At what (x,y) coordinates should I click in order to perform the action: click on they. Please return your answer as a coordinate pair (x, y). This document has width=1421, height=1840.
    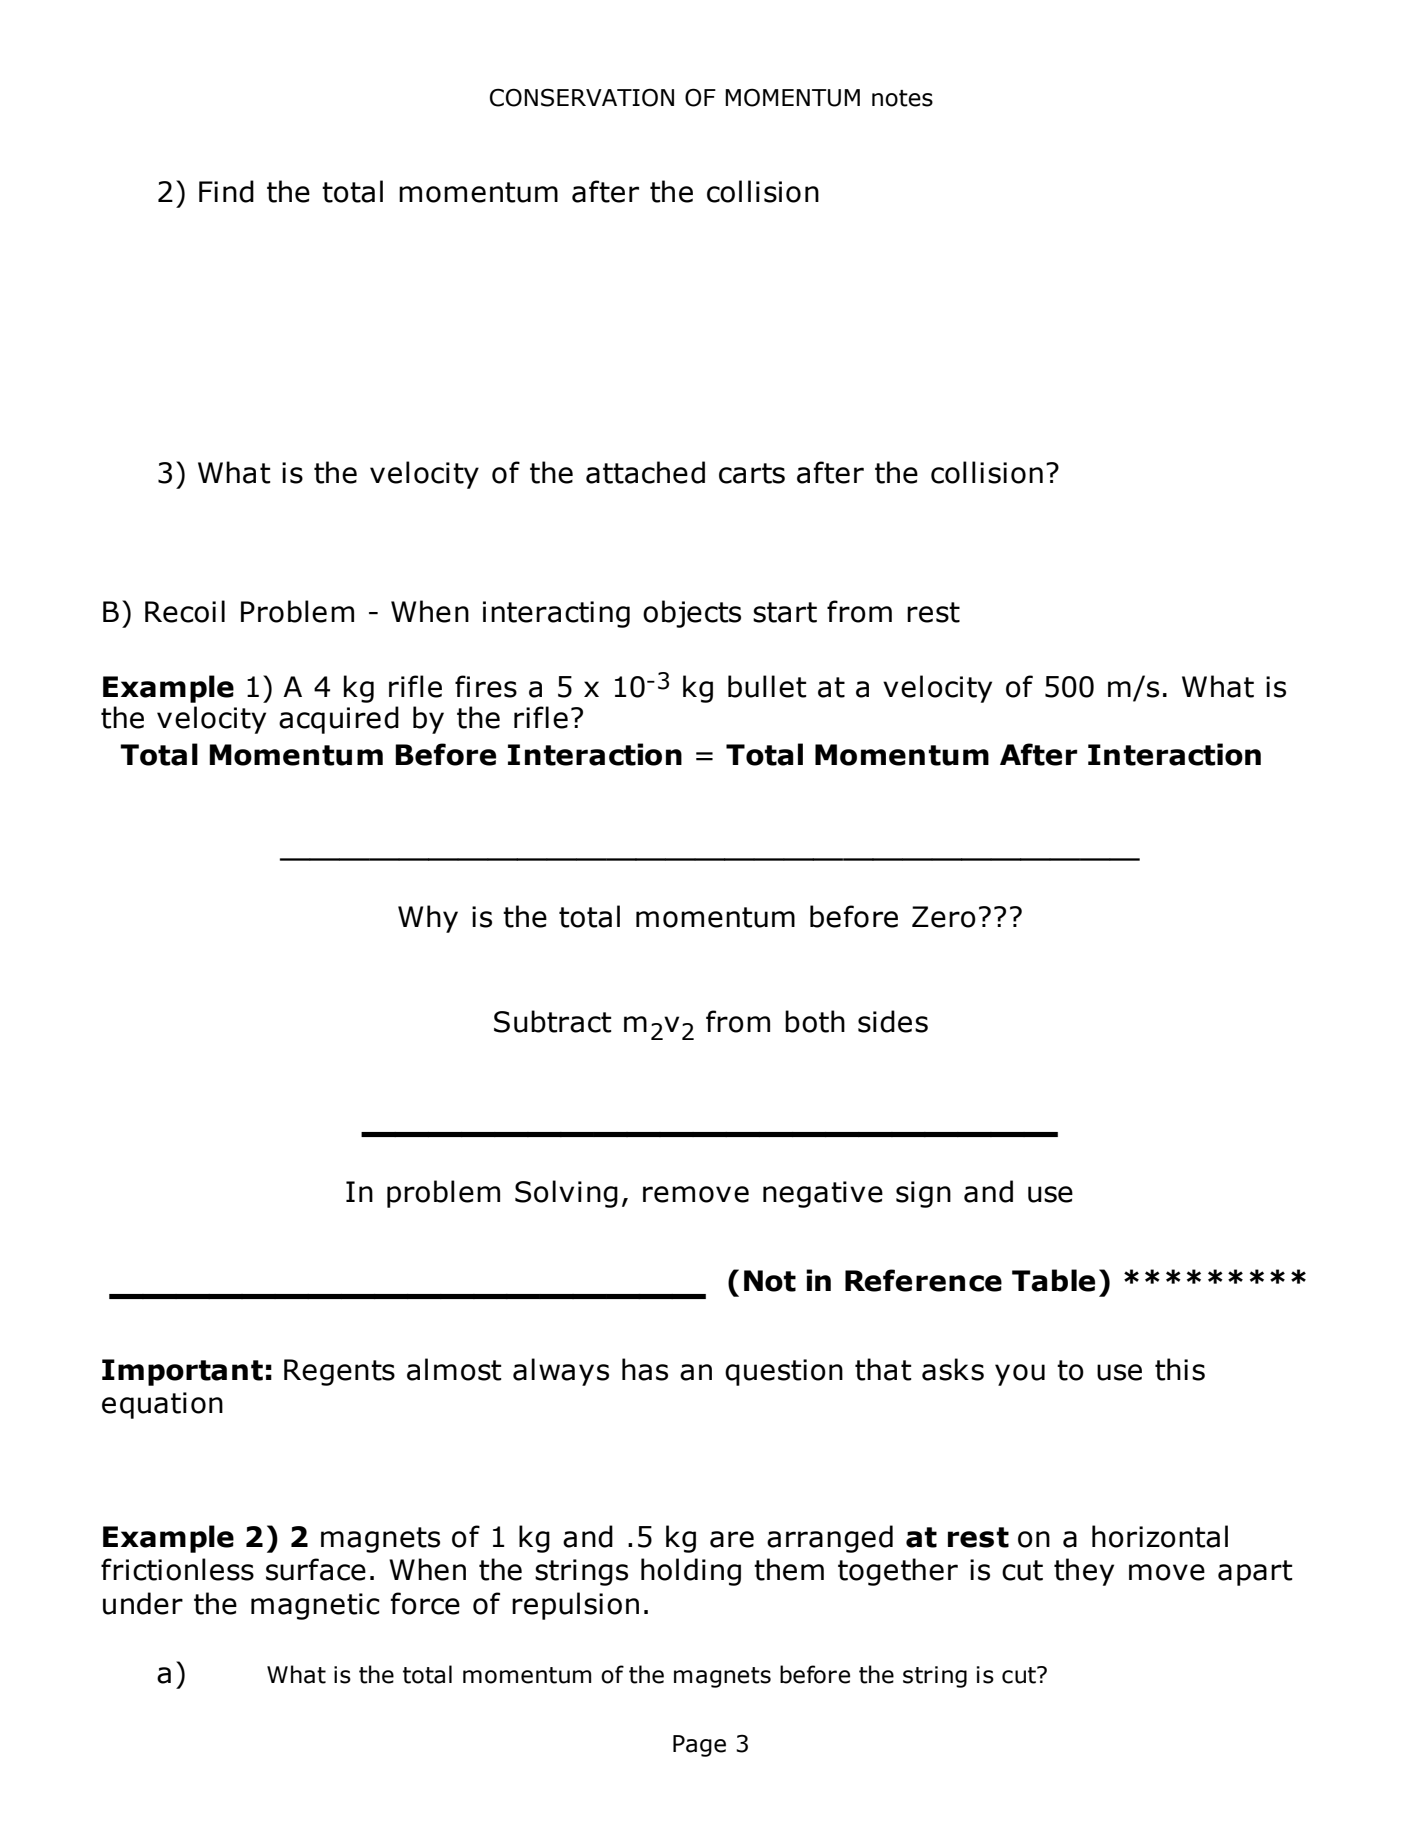
    Looking at the image, I should click on (1084, 1572).
